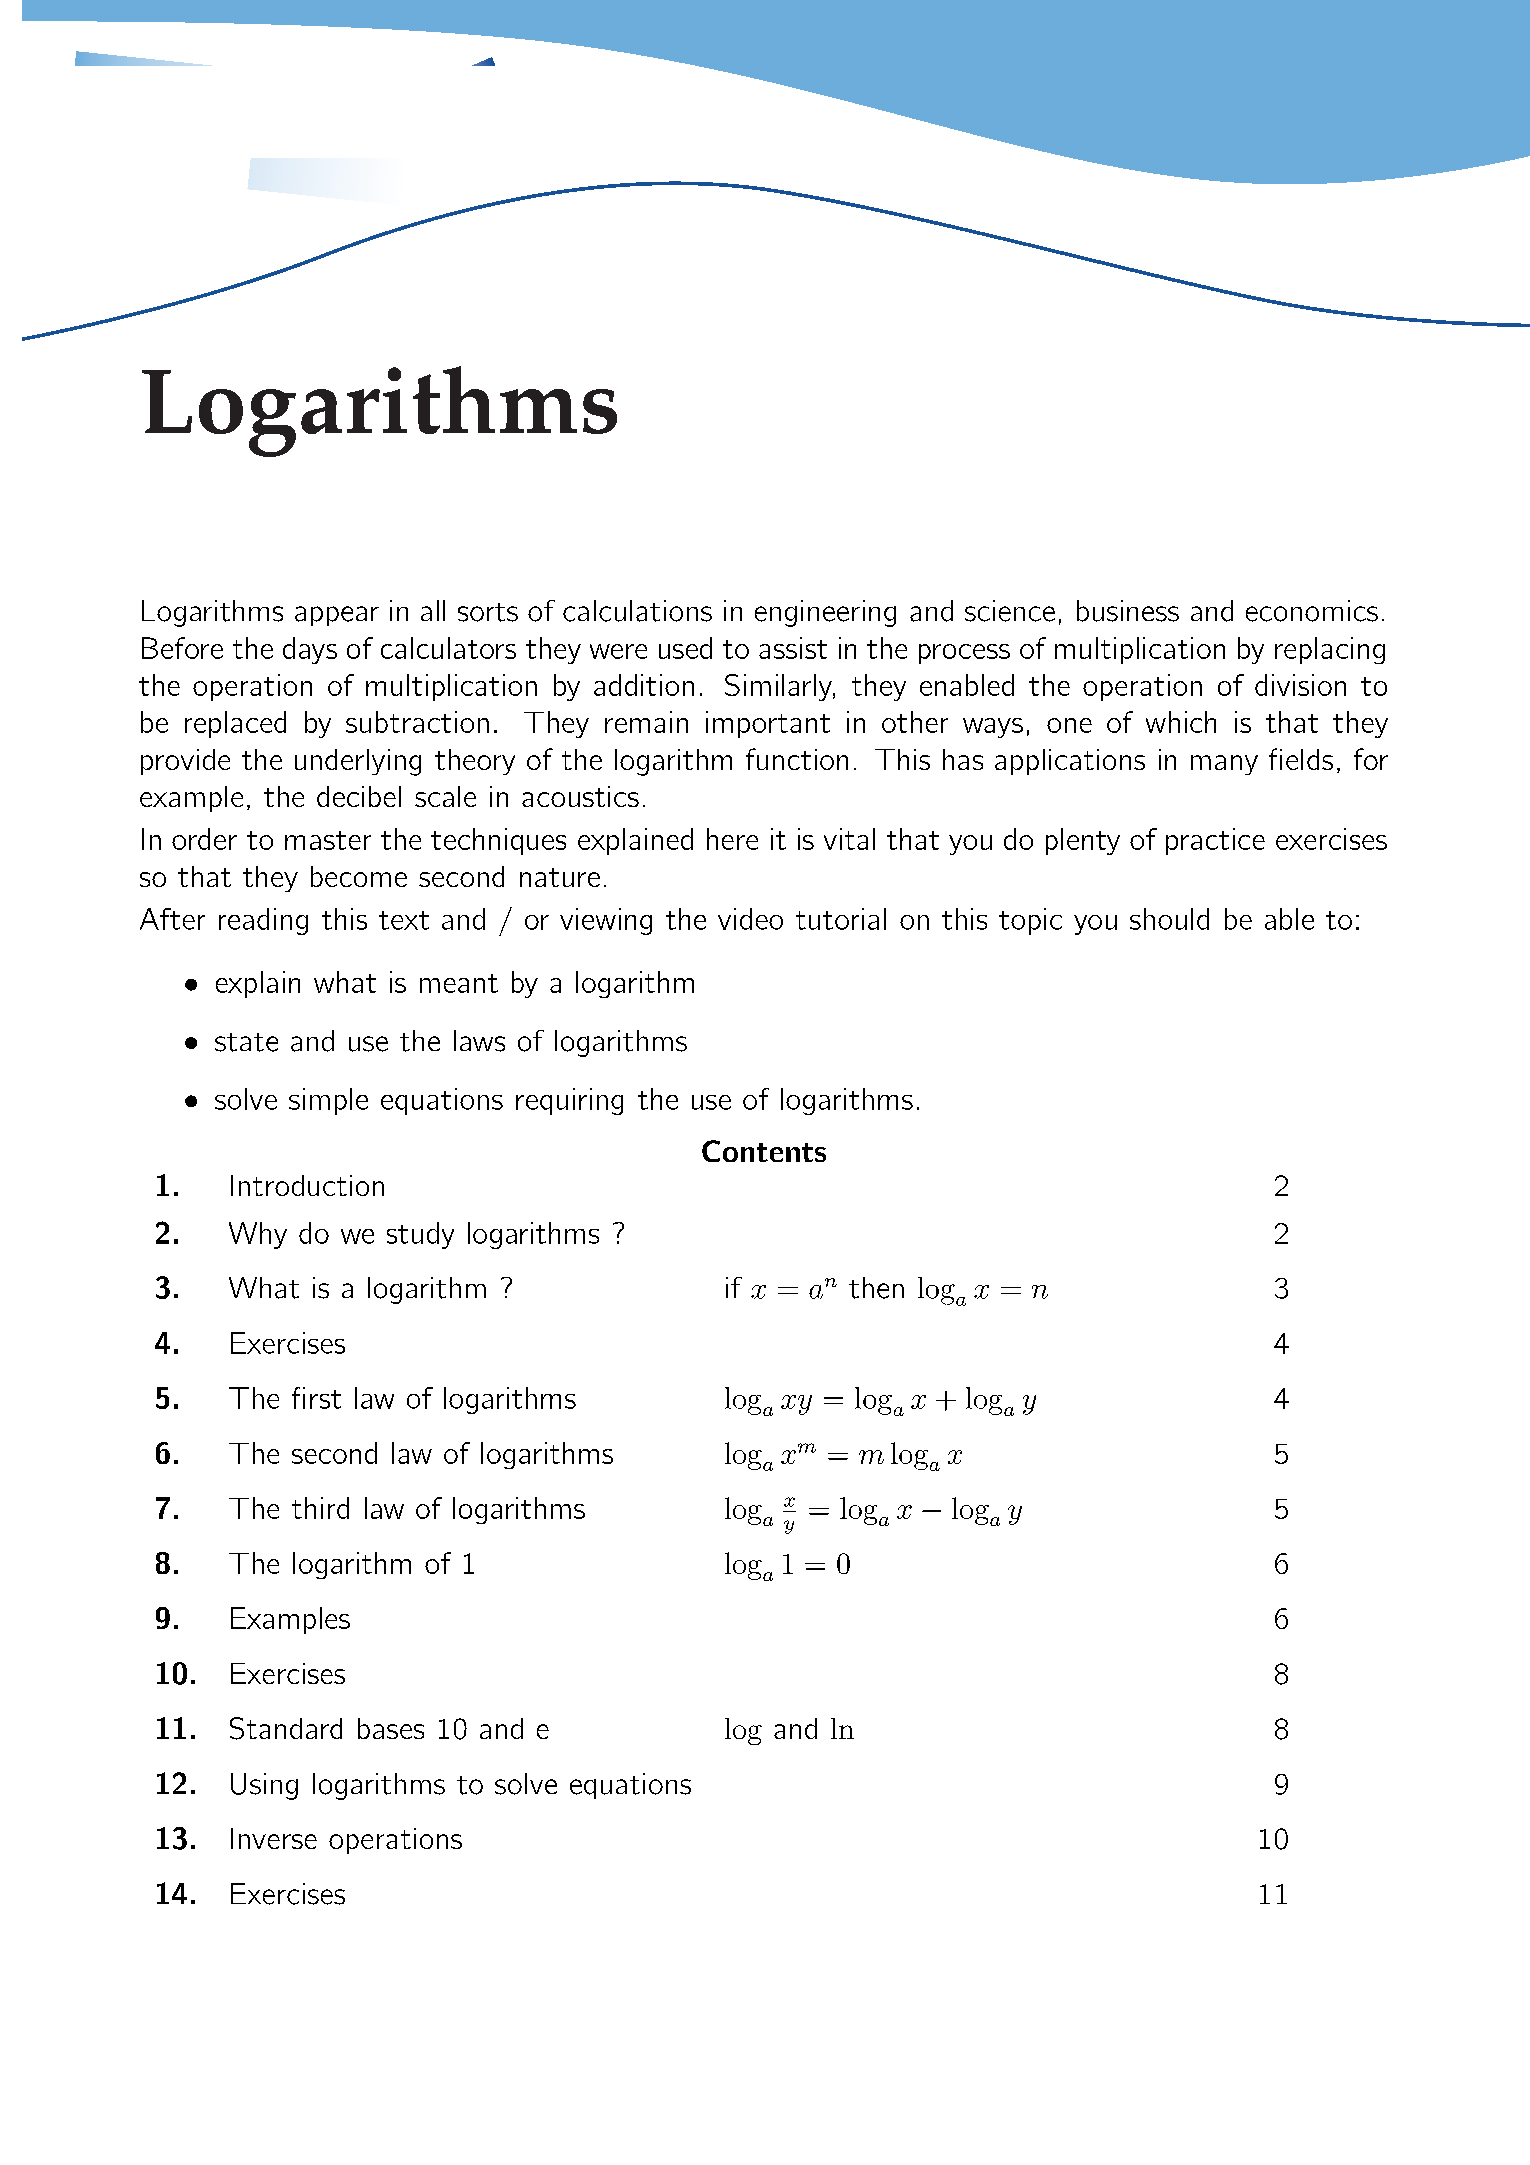  I want to click on then, so click(876, 1288).
